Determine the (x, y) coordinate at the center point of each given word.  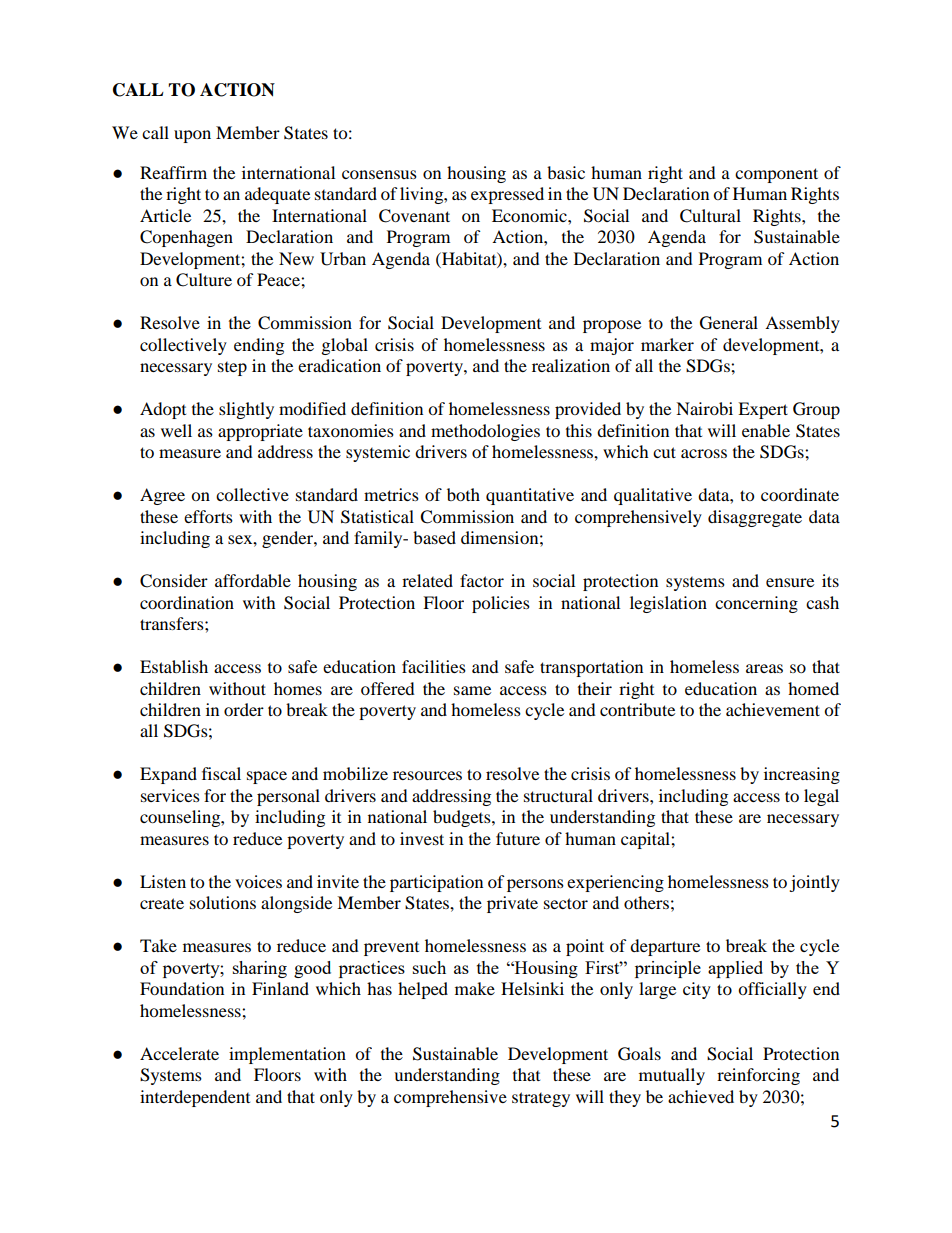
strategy (541, 1099)
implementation (287, 1055)
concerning (756, 604)
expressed (507, 195)
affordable (253, 580)
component (776, 175)
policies (501, 604)
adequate (277, 195)
